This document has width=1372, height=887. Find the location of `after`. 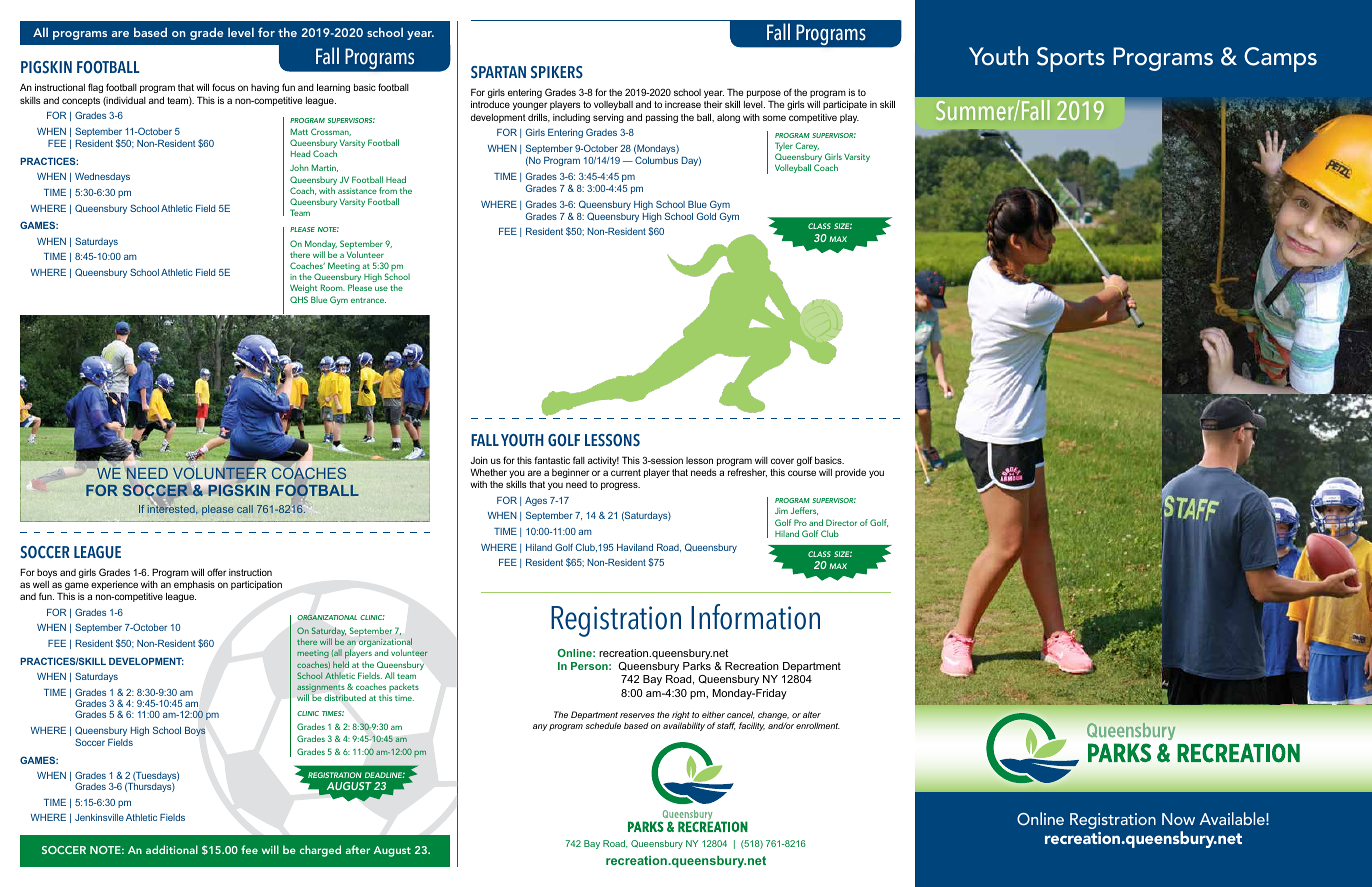

after is located at coordinates (357, 849).
